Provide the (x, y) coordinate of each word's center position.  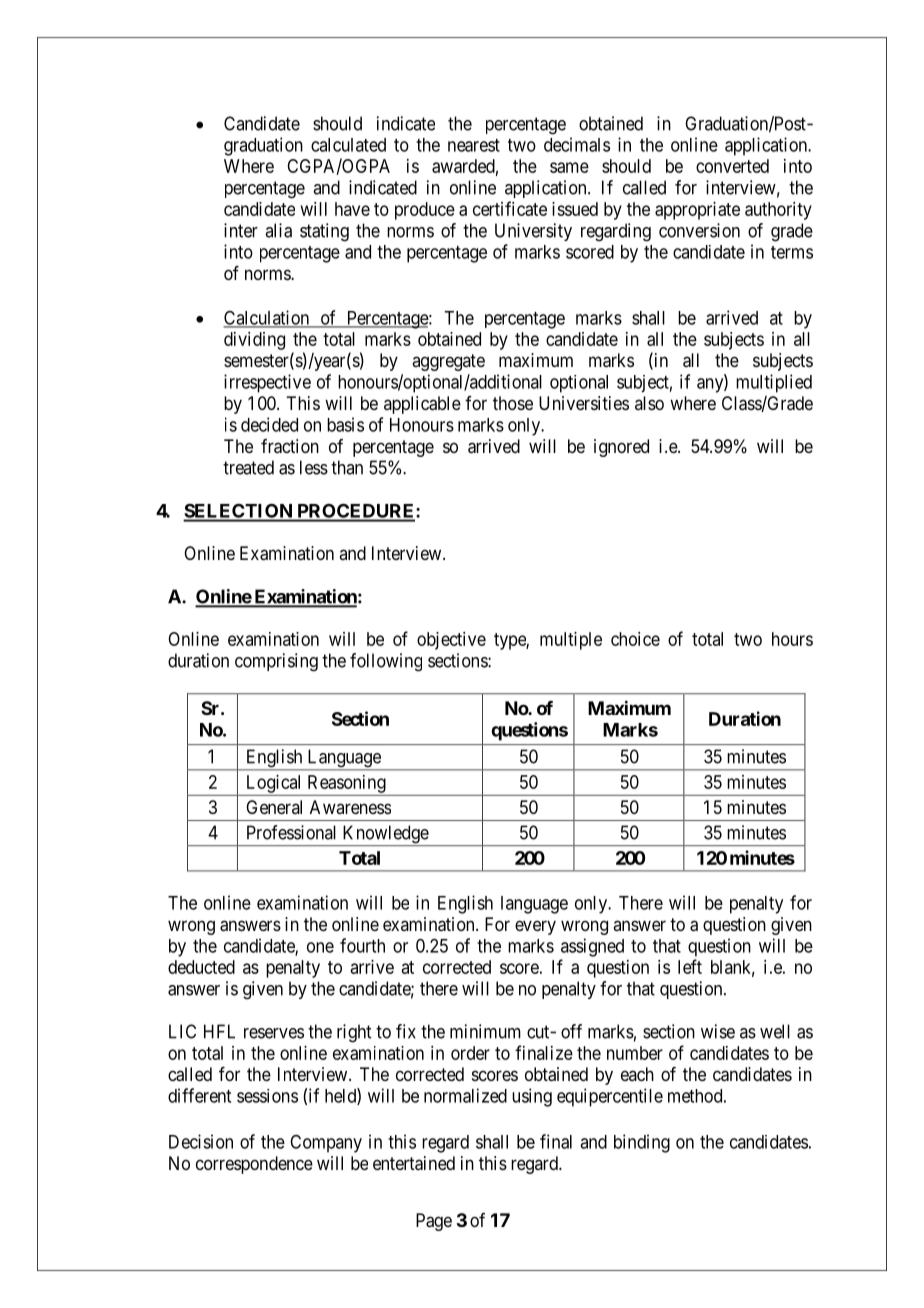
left (690, 966)
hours (792, 639)
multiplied (774, 383)
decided (269, 424)
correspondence (254, 1165)
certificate (510, 208)
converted (732, 166)
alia (278, 230)
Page (434, 1222)
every (535, 927)
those (513, 403)
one (320, 947)
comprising (276, 662)
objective (451, 641)
